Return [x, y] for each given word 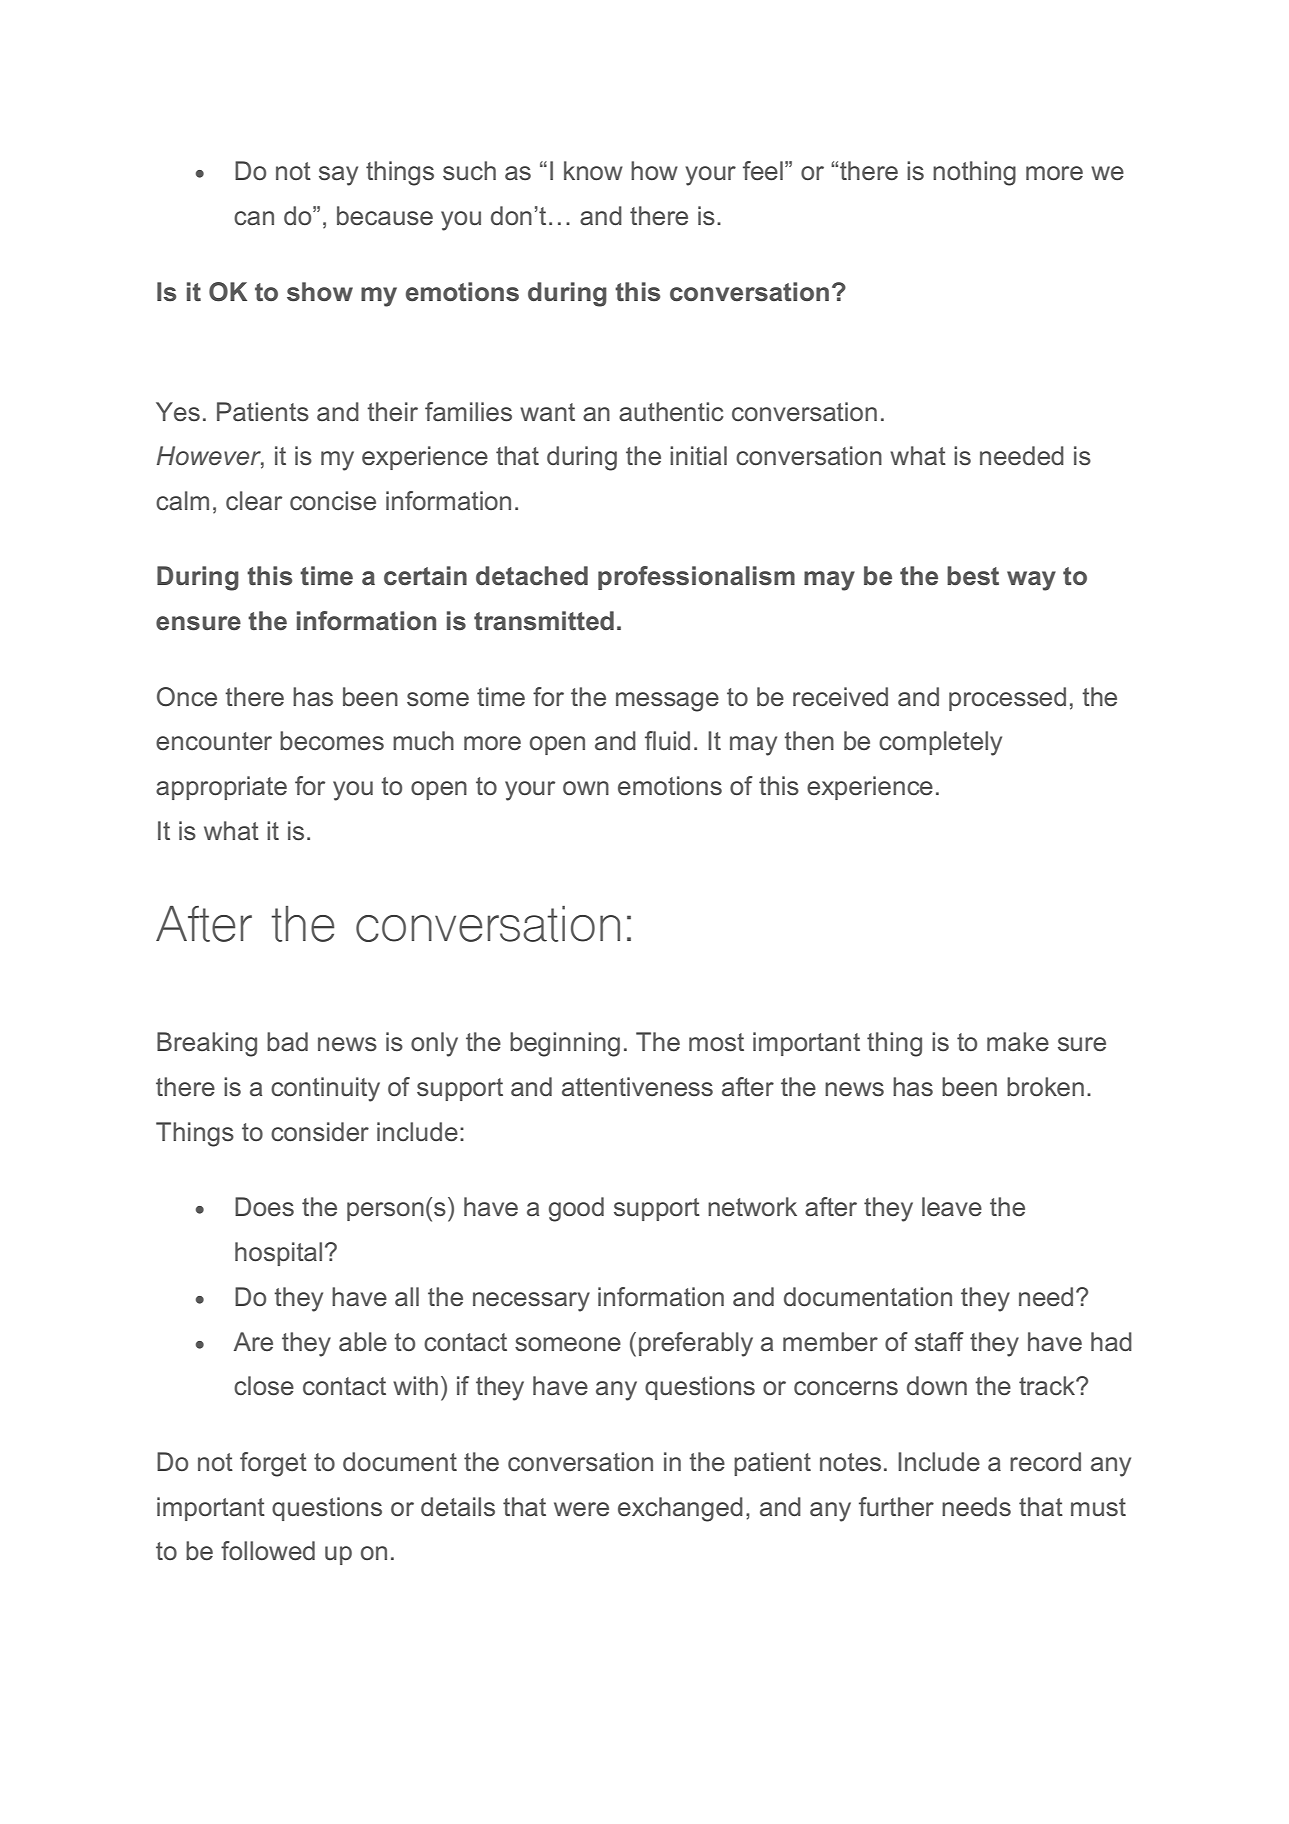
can [254, 218]
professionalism [696, 578]
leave [952, 1207]
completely [940, 743]
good [576, 1209]
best [973, 576]
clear [254, 501]
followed [268, 1551]
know [593, 171]
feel [763, 171]
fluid [667, 740]
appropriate [221, 788]
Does [264, 1207]
